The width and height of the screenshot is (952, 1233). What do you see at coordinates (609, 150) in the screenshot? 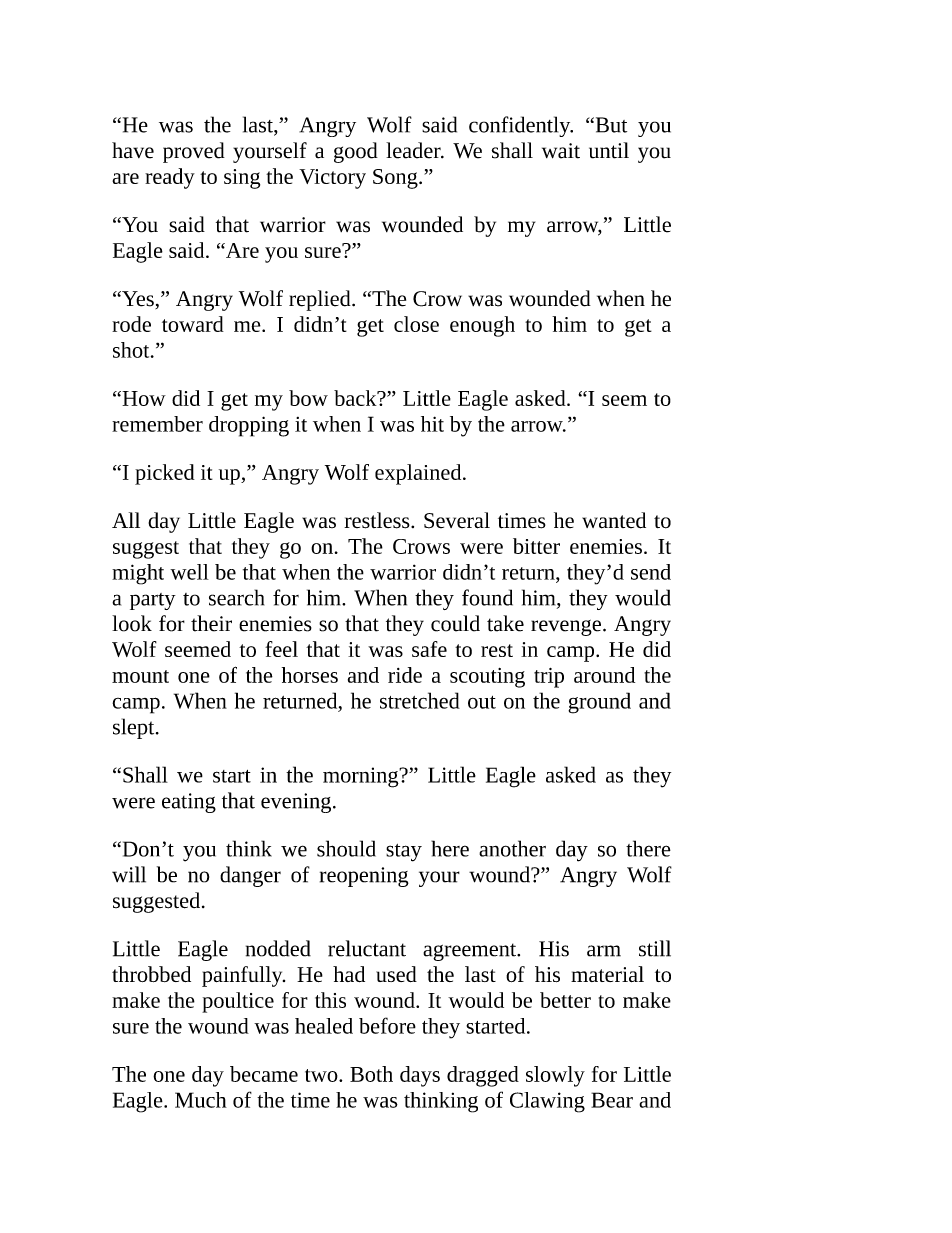
I see `until` at bounding box center [609, 150].
